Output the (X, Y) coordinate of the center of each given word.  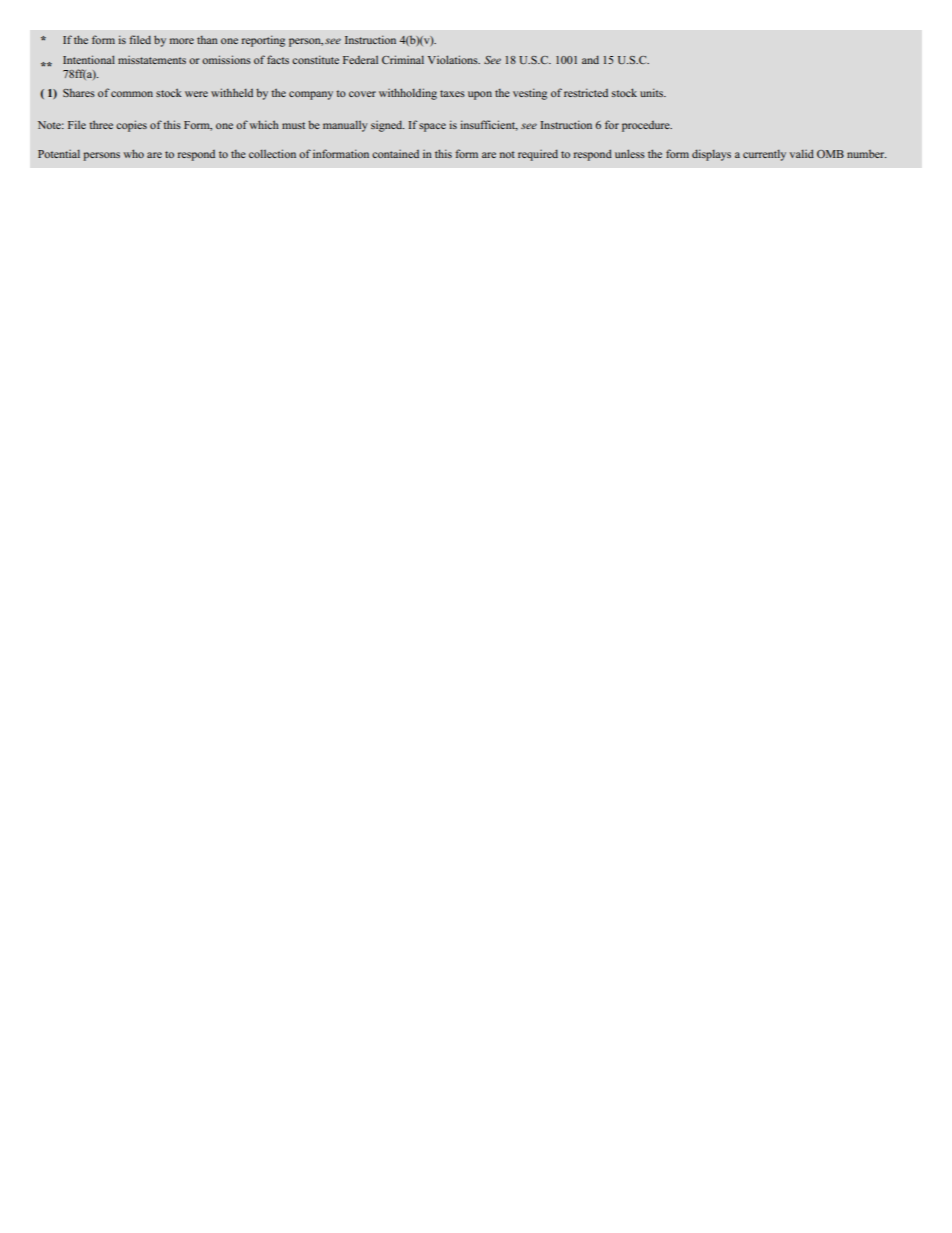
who (133, 153)
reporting (263, 41)
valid (802, 153)
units (653, 92)
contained (395, 154)
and (590, 60)
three (101, 124)
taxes (452, 93)
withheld (232, 92)
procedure (647, 126)
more (182, 41)
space (432, 127)
